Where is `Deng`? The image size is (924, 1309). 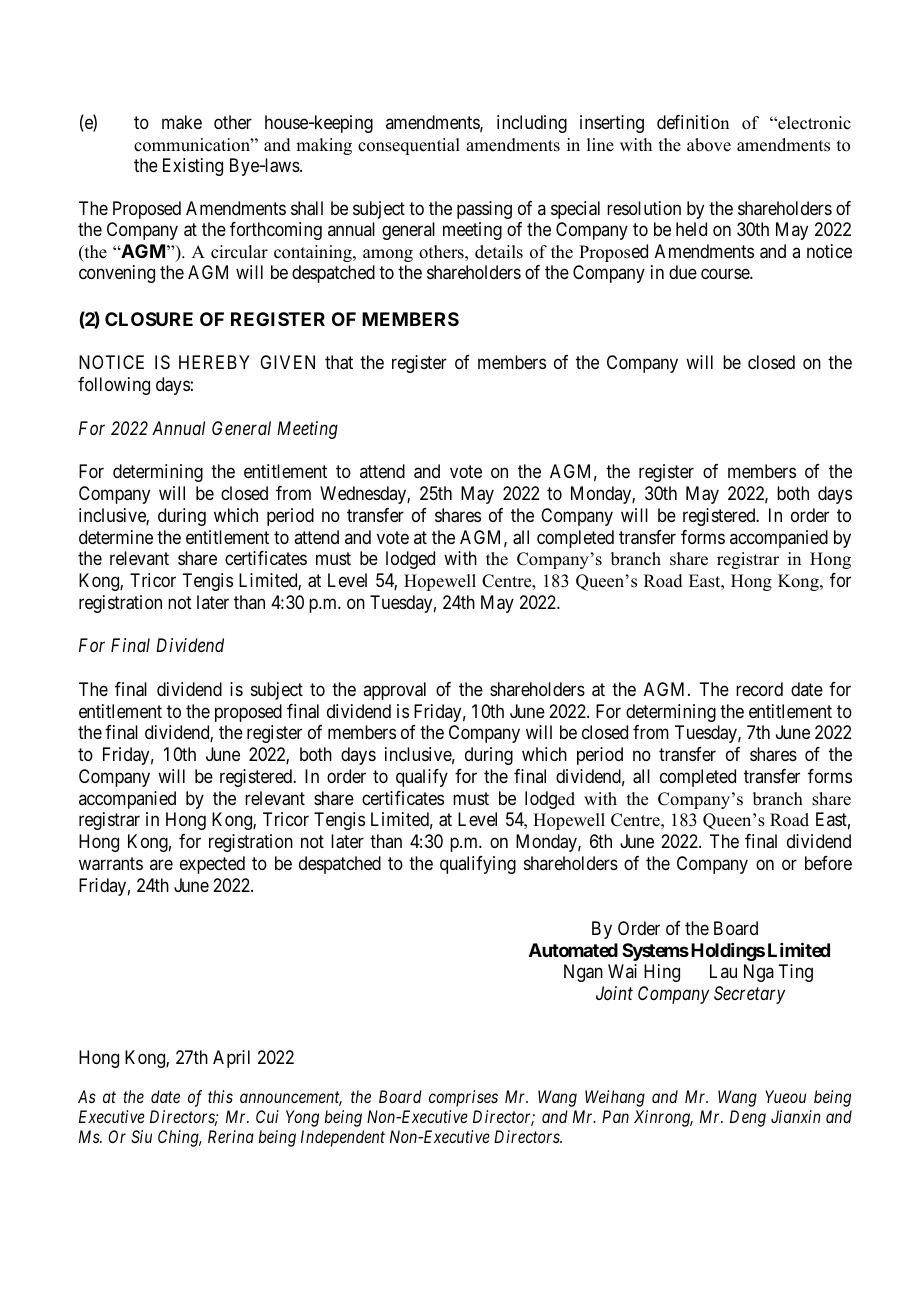 Deng is located at coordinates (748, 1118).
